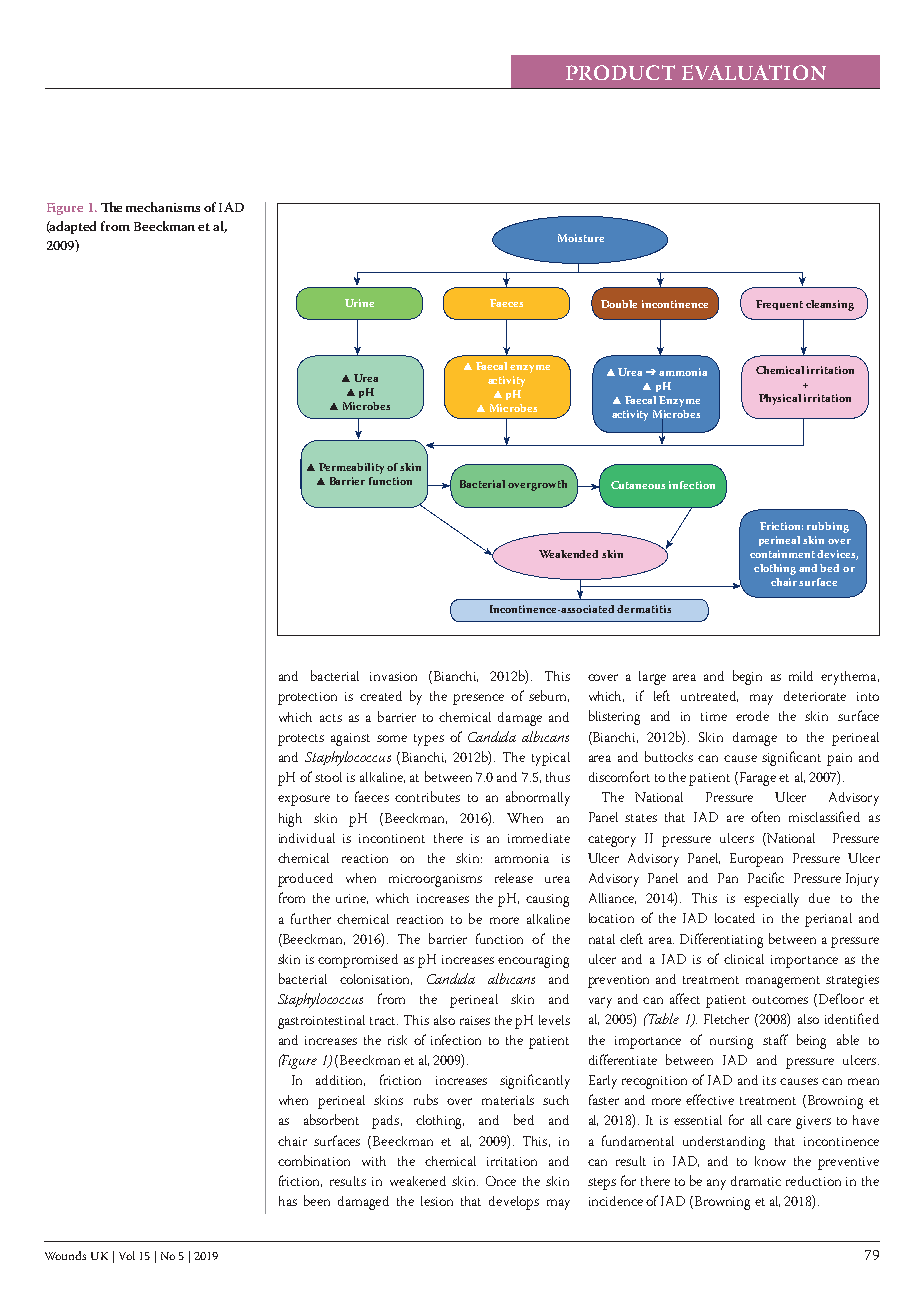 This screenshot has width=924, height=1308. What do you see at coordinates (127, 1255) in the screenshot?
I see `Vol` at bounding box center [127, 1255].
